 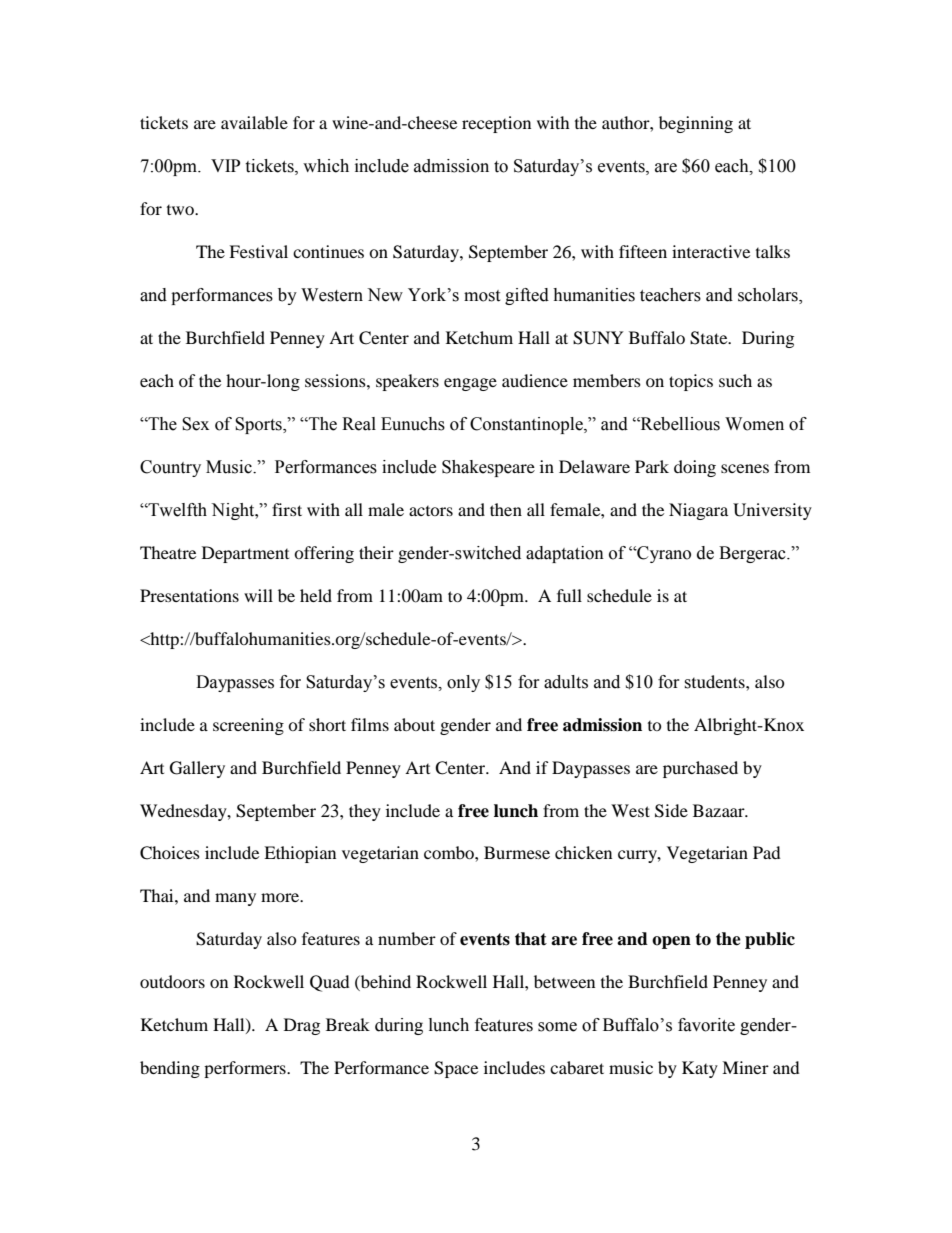 I want to click on Drag, so click(x=302, y=1026).
